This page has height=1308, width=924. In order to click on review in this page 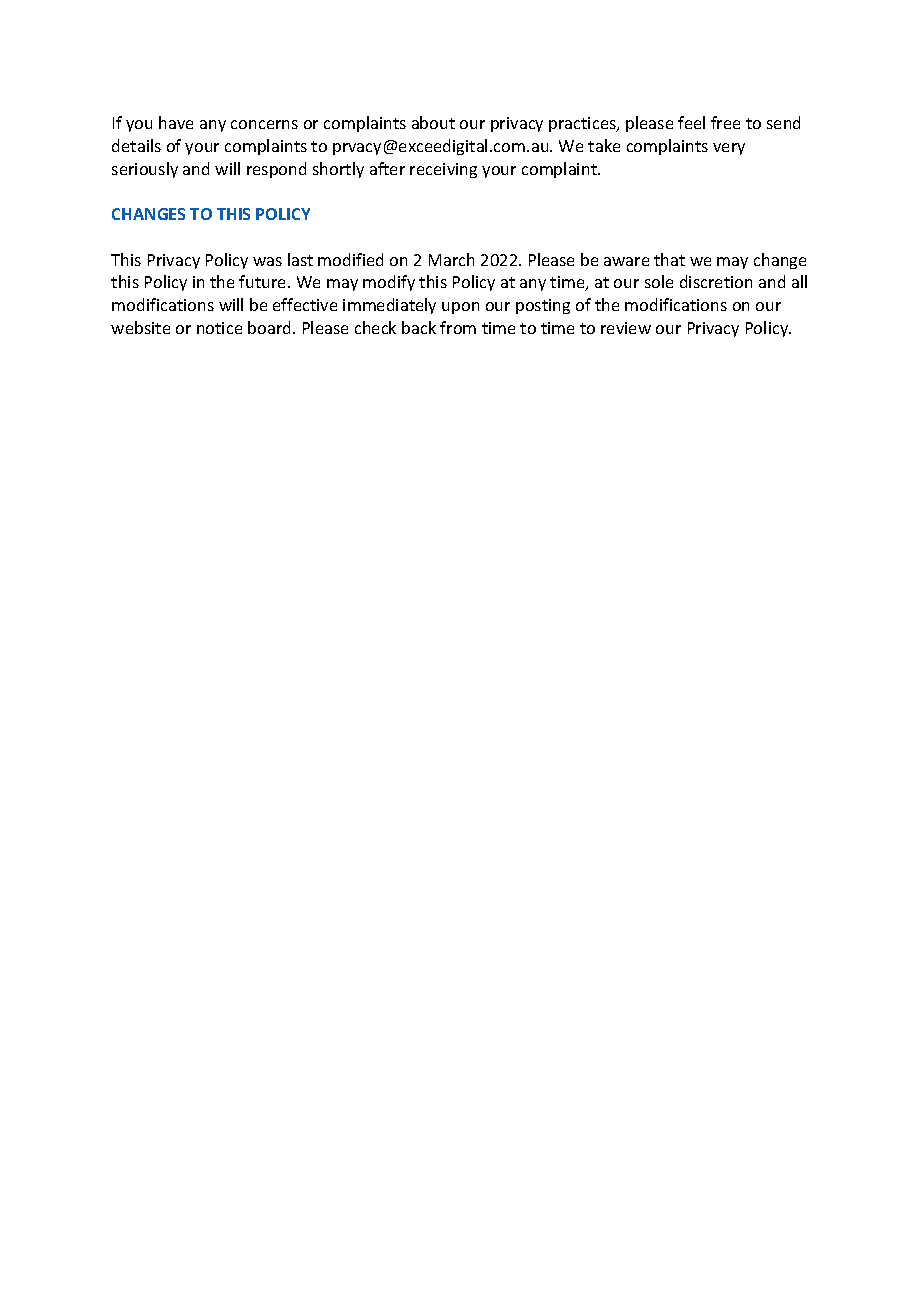, I will do `click(626, 328)`.
